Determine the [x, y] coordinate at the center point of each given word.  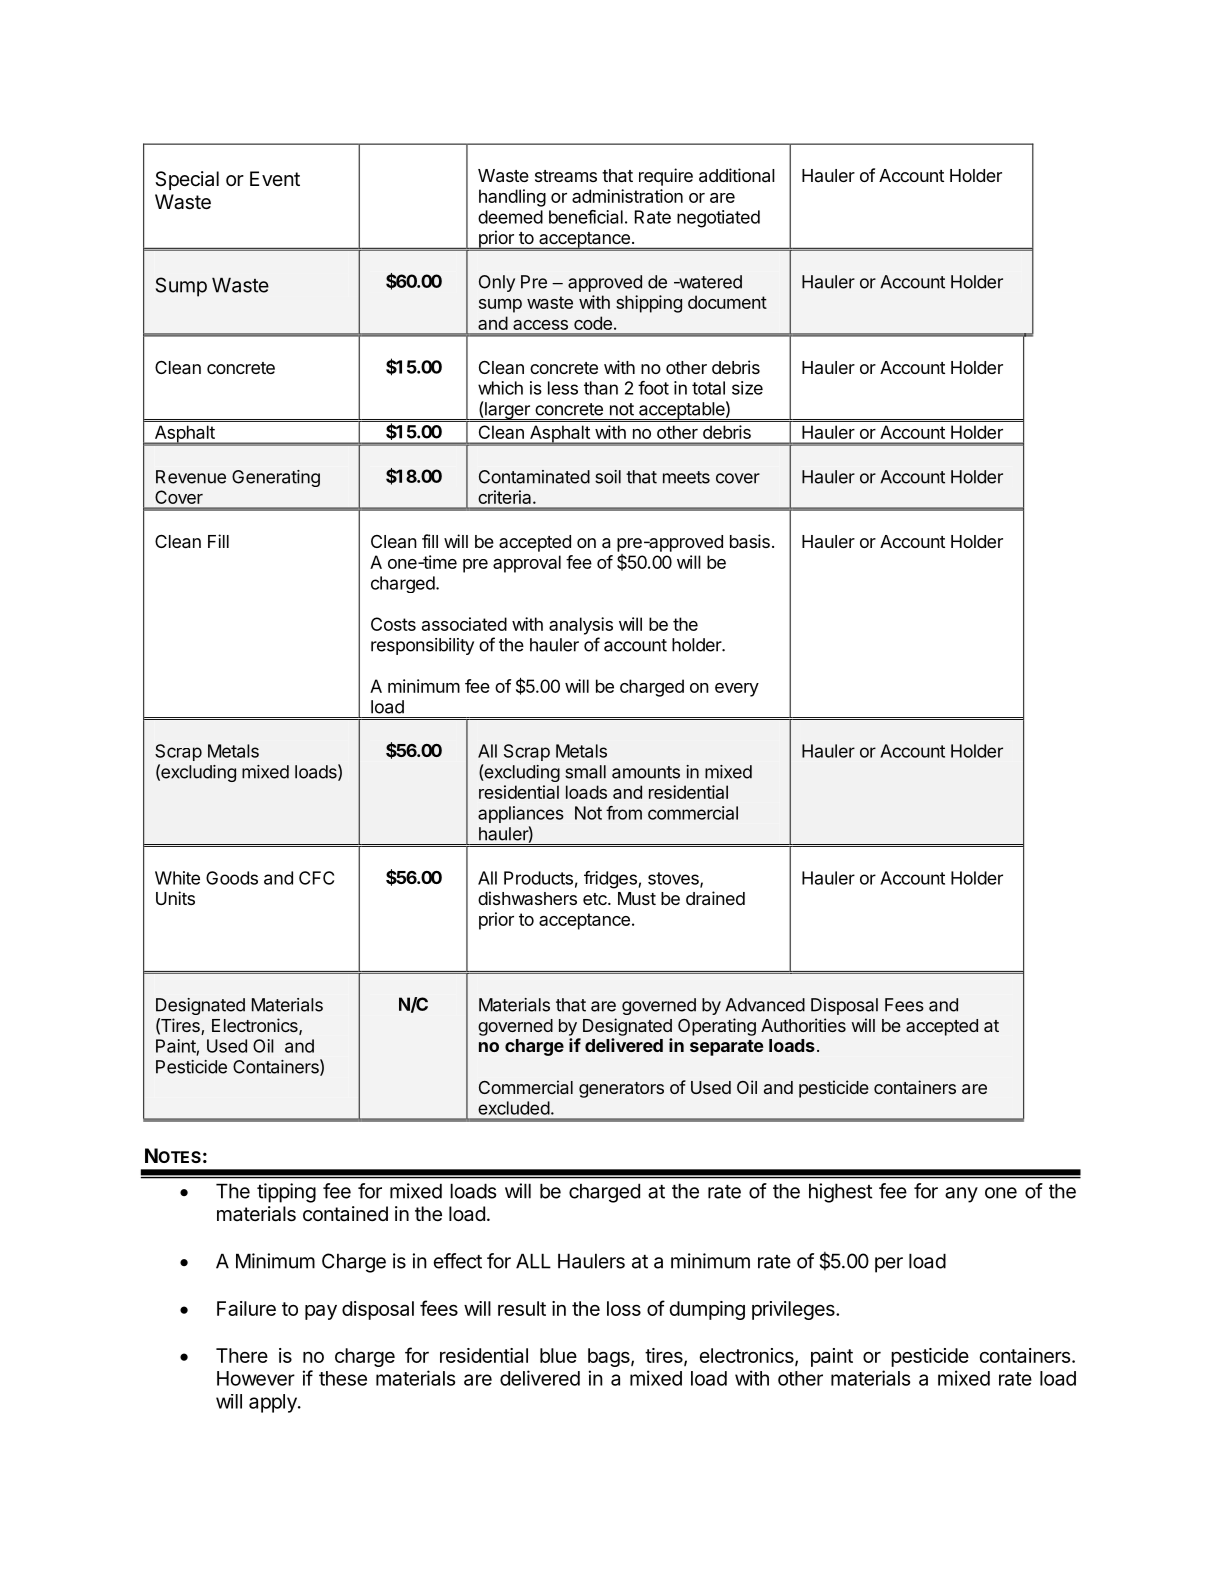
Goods [232, 878]
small [585, 772]
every [737, 690]
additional [737, 175]
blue [558, 1355]
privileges [794, 1310]
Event [275, 178]
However [256, 1378]
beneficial [586, 217]
